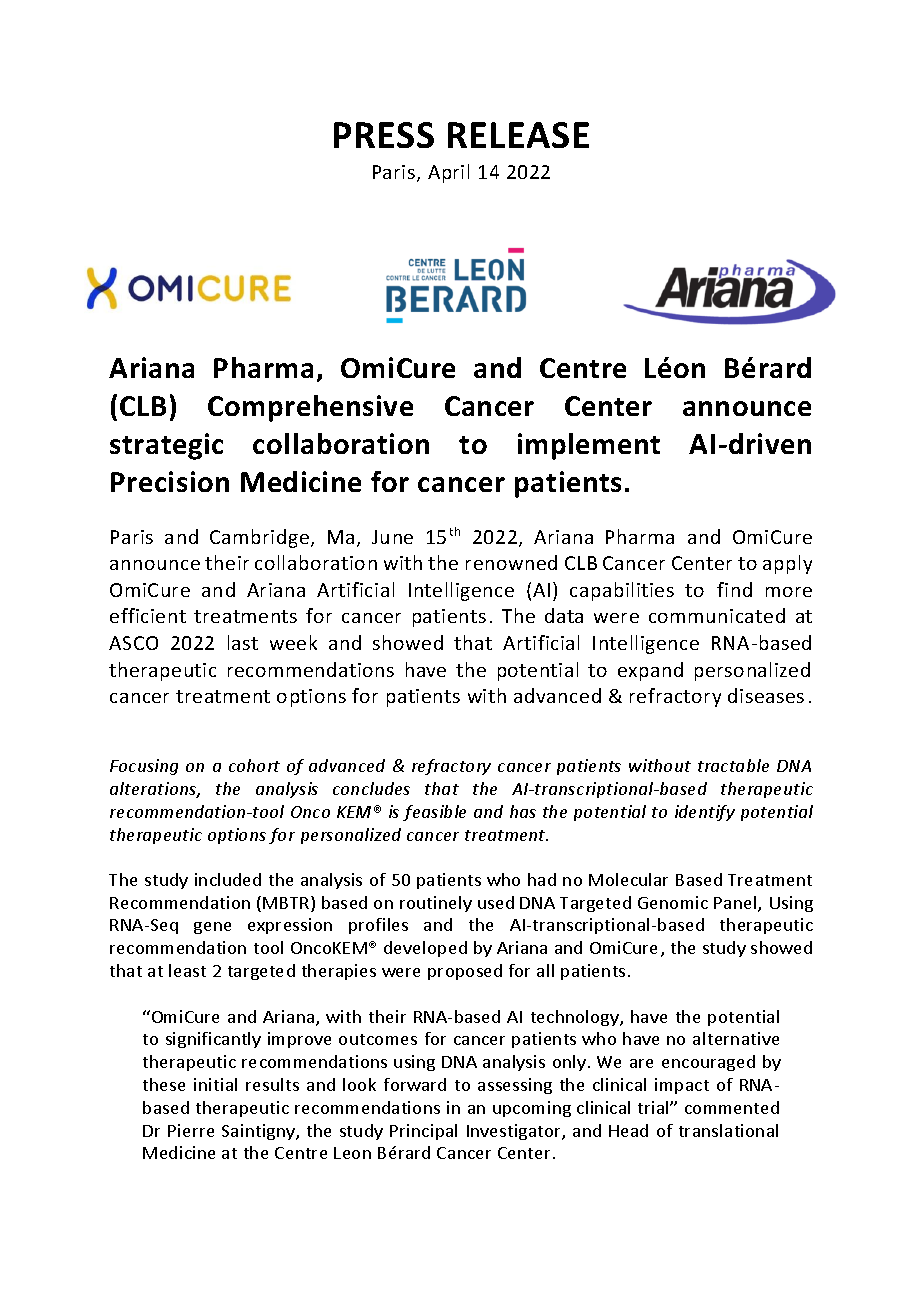  Describe the element at coordinates (254, 765) in the screenshot. I see `cohort` at that location.
